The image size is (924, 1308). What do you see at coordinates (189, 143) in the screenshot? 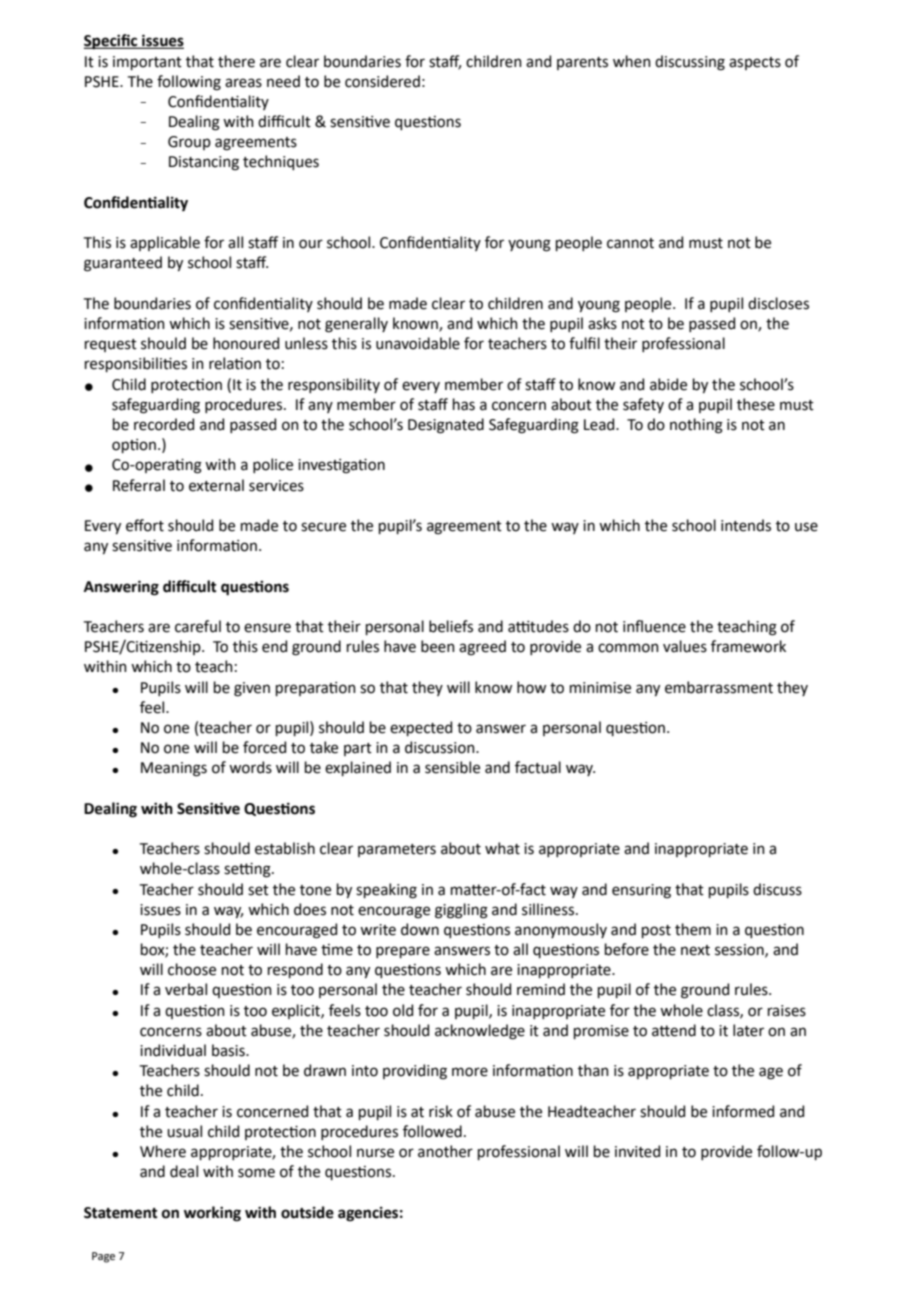
I see `Group` at bounding box center [189, 143].
